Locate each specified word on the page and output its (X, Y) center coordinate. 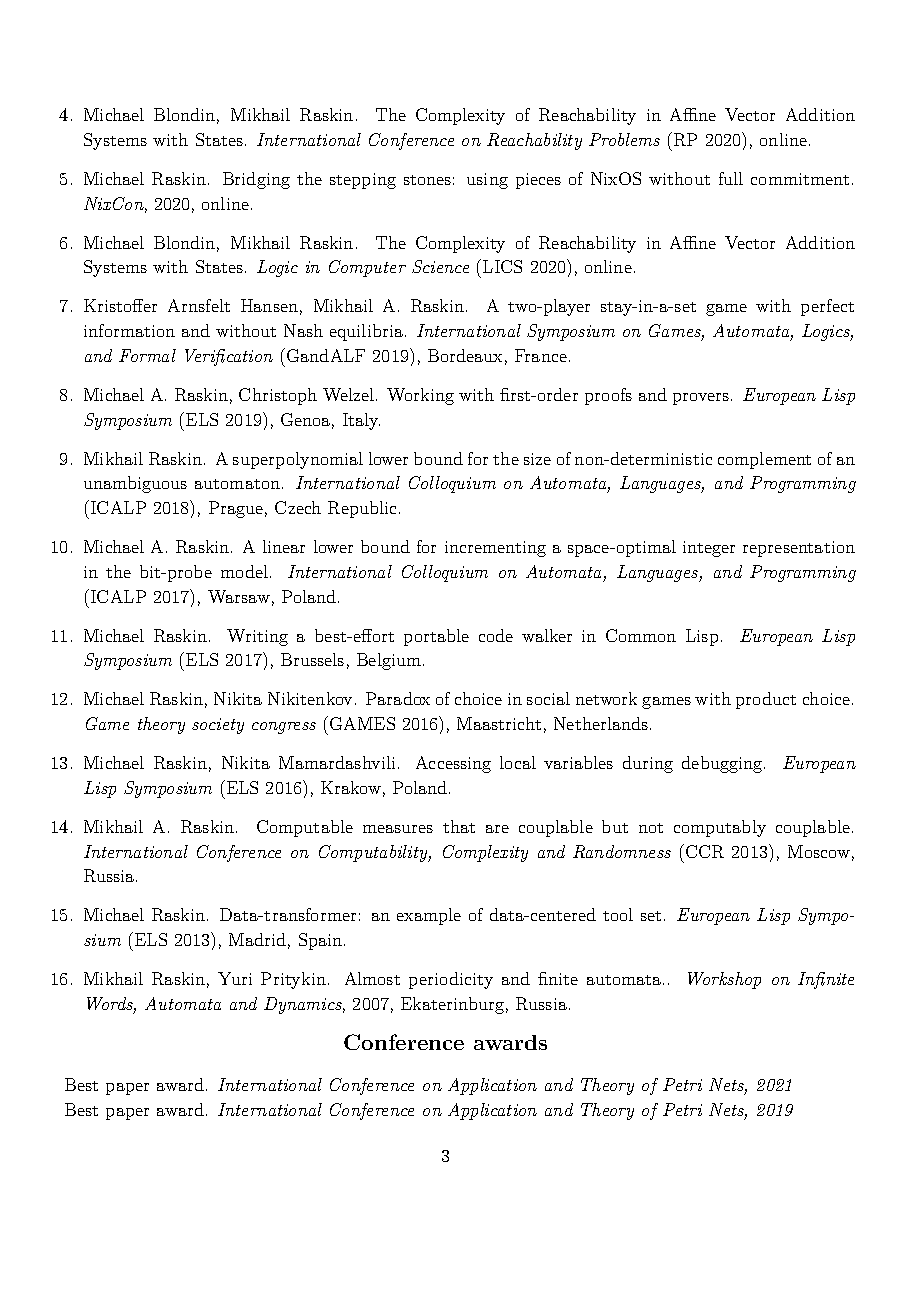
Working (420, 396)
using (487, 181)
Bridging (256, 180)
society (218, 726)
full (731, 178)
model (244, 571)
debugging (723, 764)
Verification (229, 357)
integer (709, 549)
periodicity (451, 980)
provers (702, 399)
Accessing (453, 764)
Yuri (235, 978)
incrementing (495, 549)
